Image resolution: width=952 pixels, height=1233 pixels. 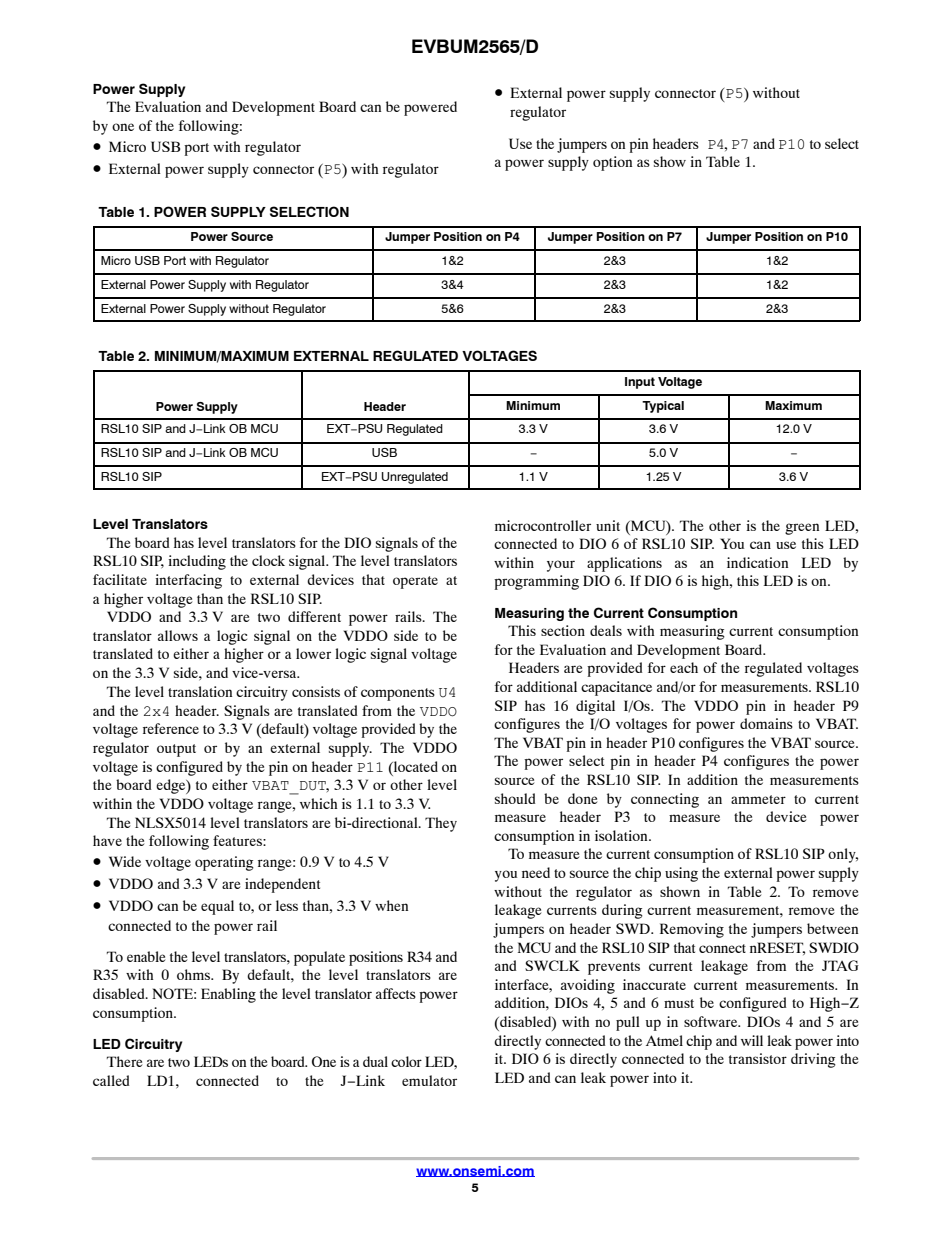 What do you see at coordinates (612, 163) in the screenshot?
I see `option` at bounding box center [612, 163].
